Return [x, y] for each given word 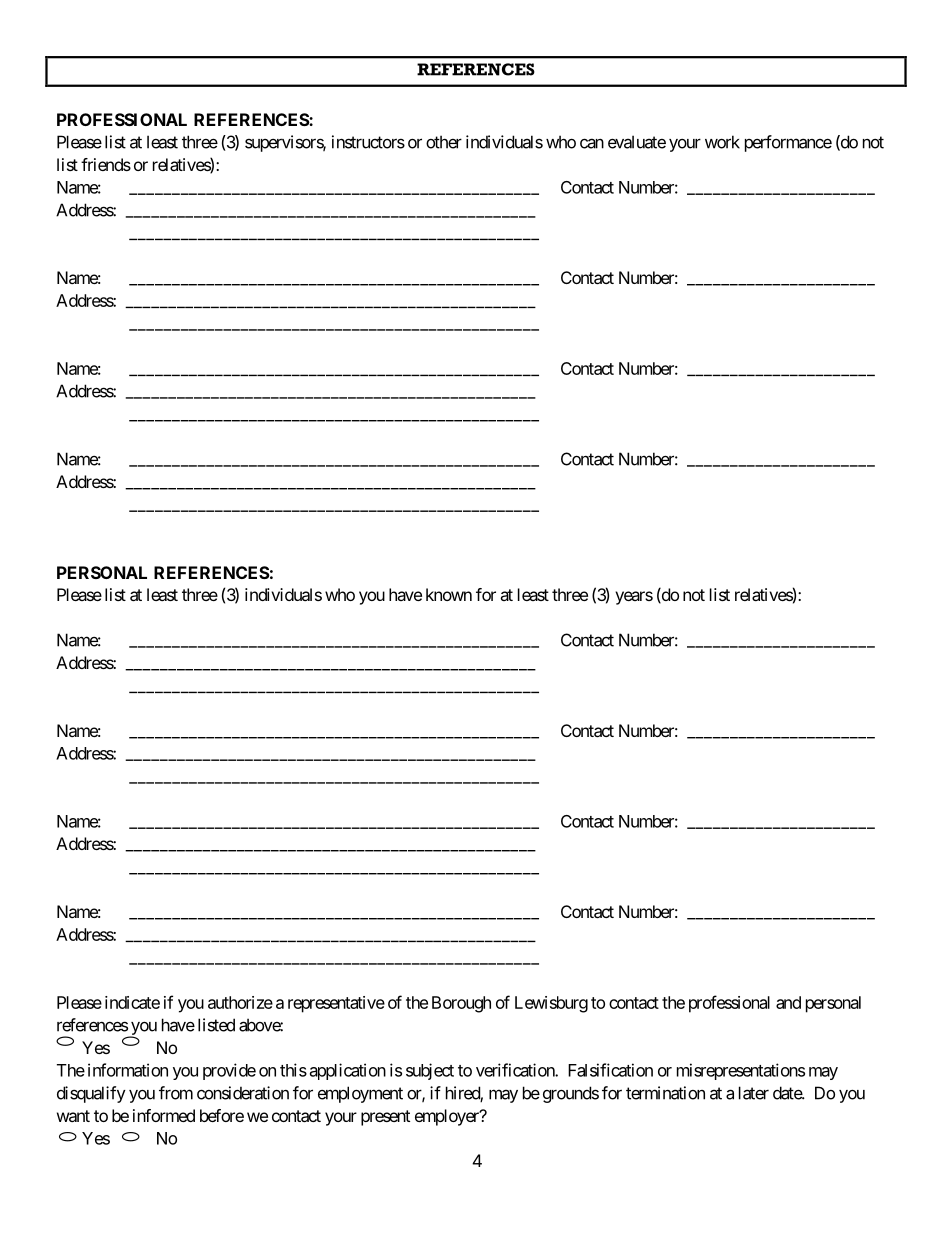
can [592, 143]
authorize [240, 1002]
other [444, 142]
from [176, 1093]
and [788, 1002]
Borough [461, 1004]
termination [665, 1093]
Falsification [610, 1070]
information [128, 1070]
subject [430, 1071]
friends [106, 164]
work [722, 142]
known [449, 594]
